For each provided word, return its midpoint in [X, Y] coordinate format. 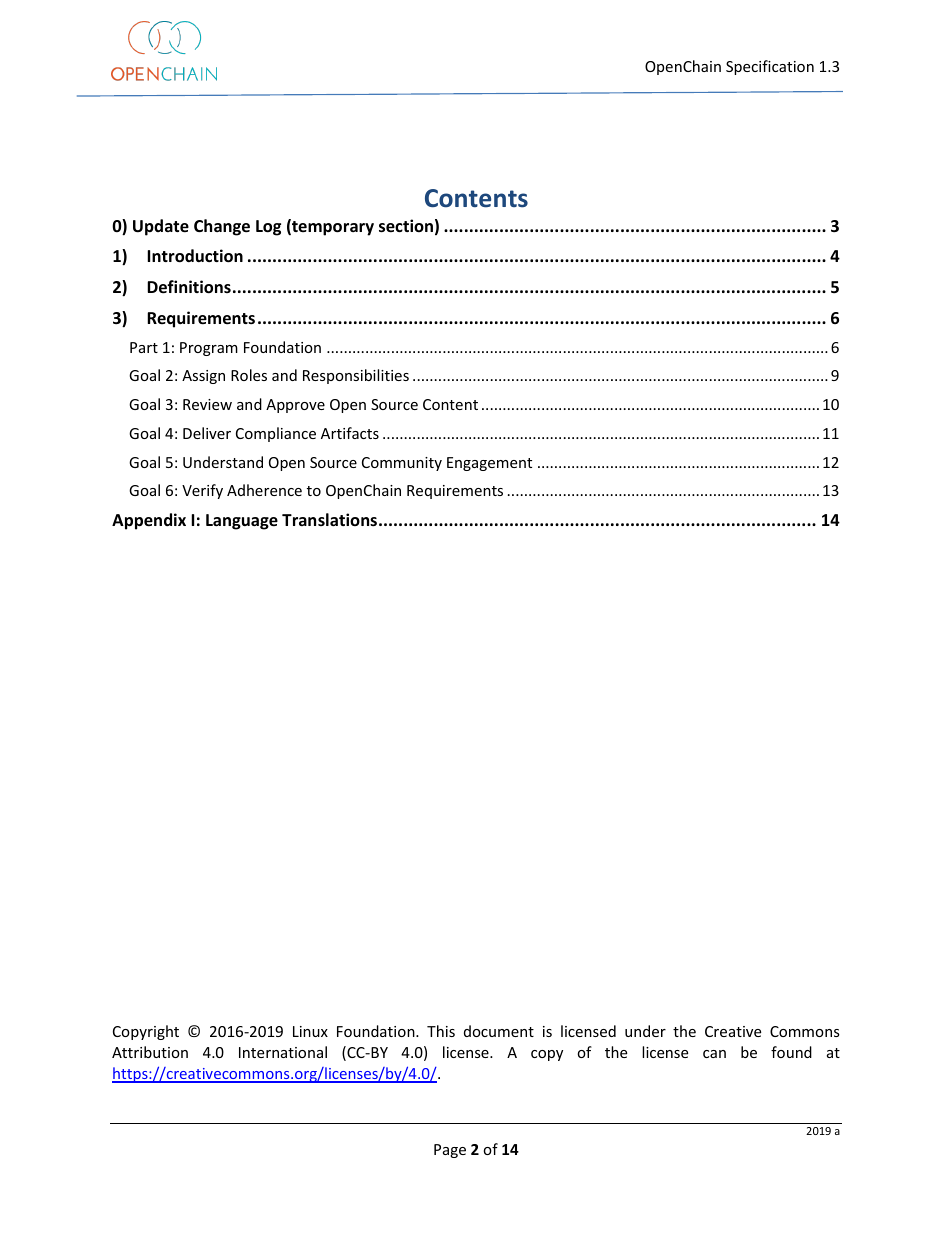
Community [402, 464]
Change [222, 227]
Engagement [489, 464]
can [714, 1054]
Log [268, 228]
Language [242, 522]
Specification [770, 67]
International [283, 1052]
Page [450, 1151]
